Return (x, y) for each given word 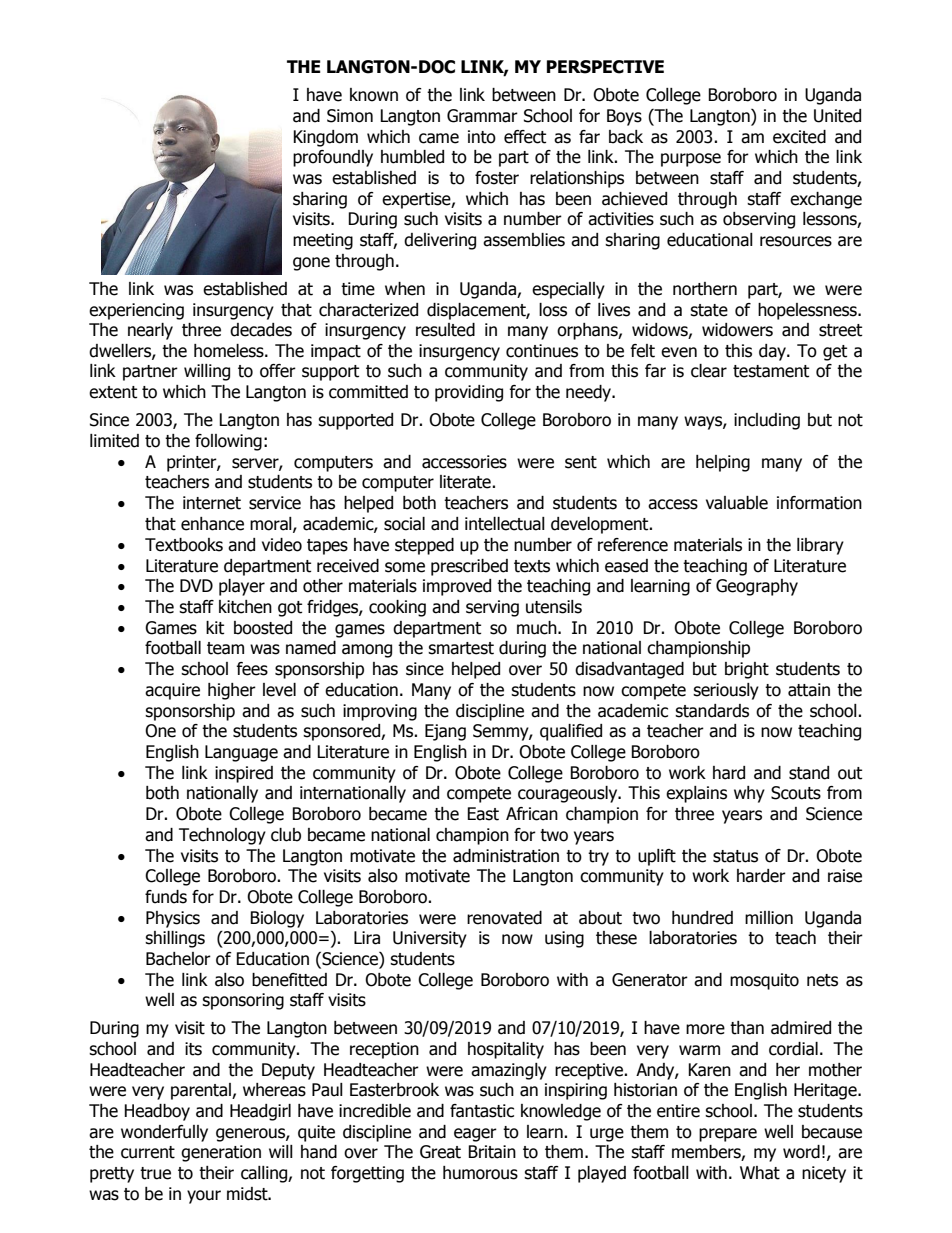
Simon (350, 116)
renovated (504, 918)
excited (799, 137)
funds (166, 897)
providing (469, 393)
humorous (480, 1173)
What (760, 1173)
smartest (461, 648)
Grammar (482, 116)
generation (221, 1153)
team (225, 648)
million (769, 918)
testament (771, 371)
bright (747, 670)
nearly (150, 331)
